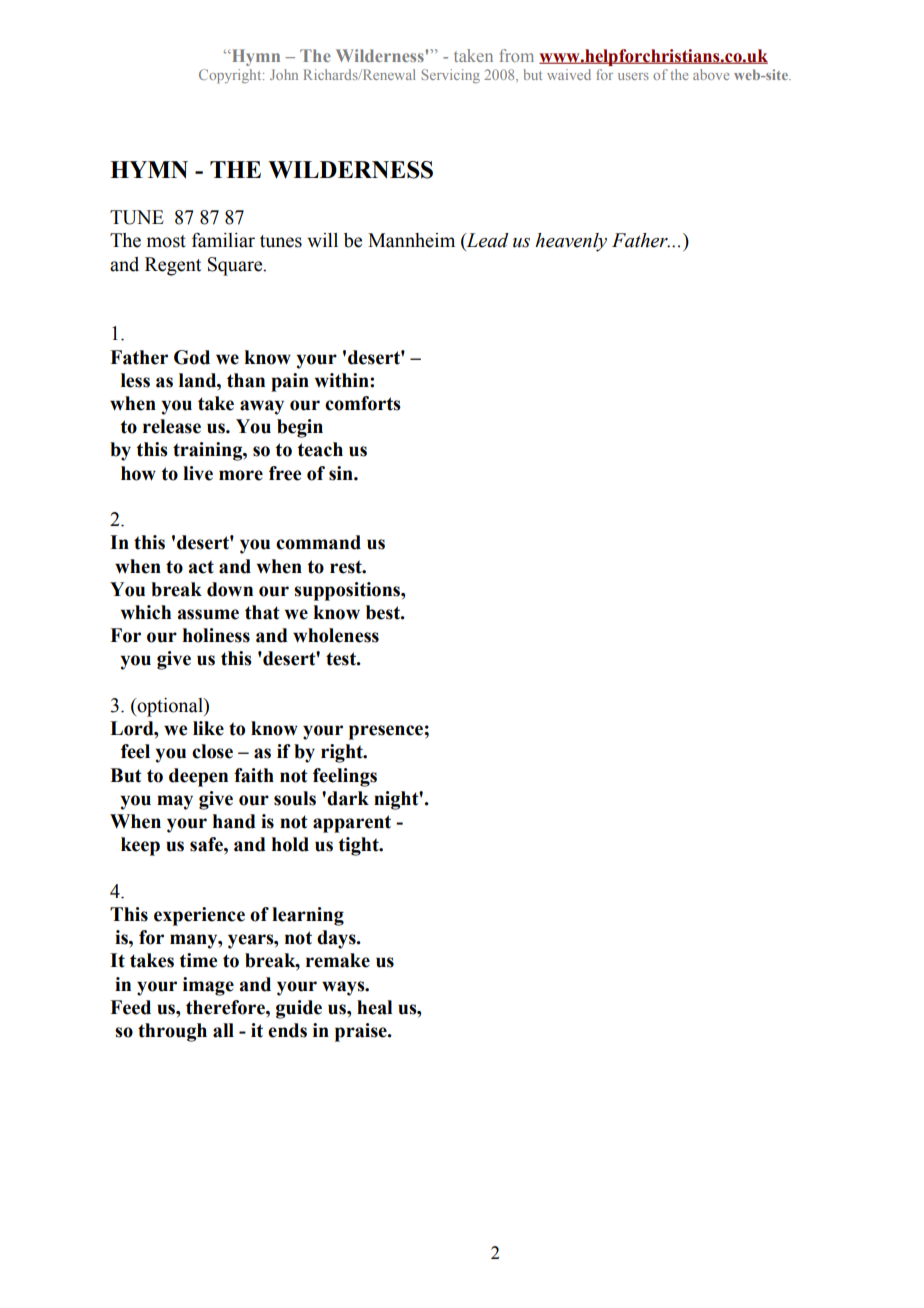 Image resolution: width=924 pixels, height=1308 pixels. Describe the element at coordinates (374, 1007) in the document. I see `heal` at that location.
